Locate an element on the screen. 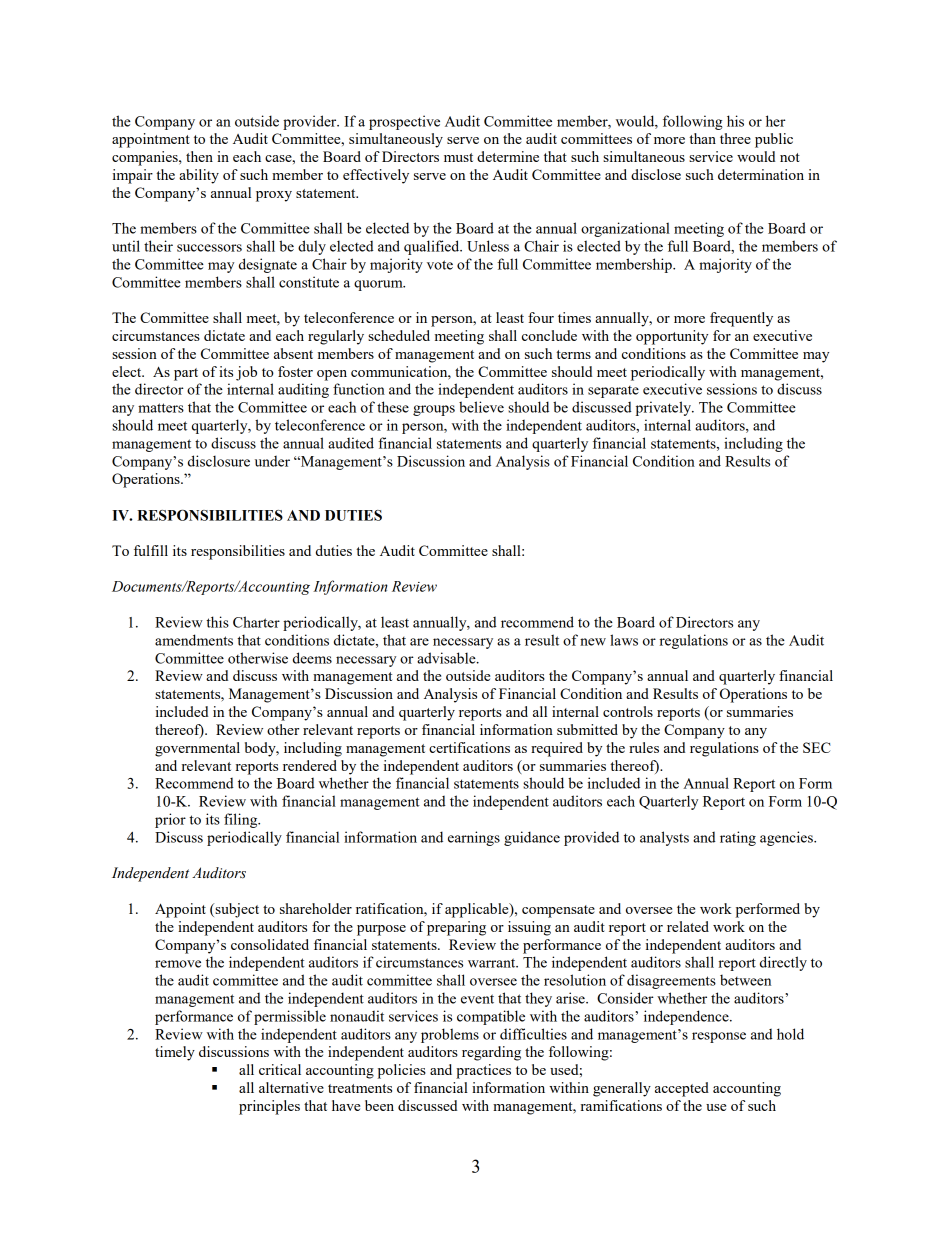  believe is located at coordinates (481, 407).
